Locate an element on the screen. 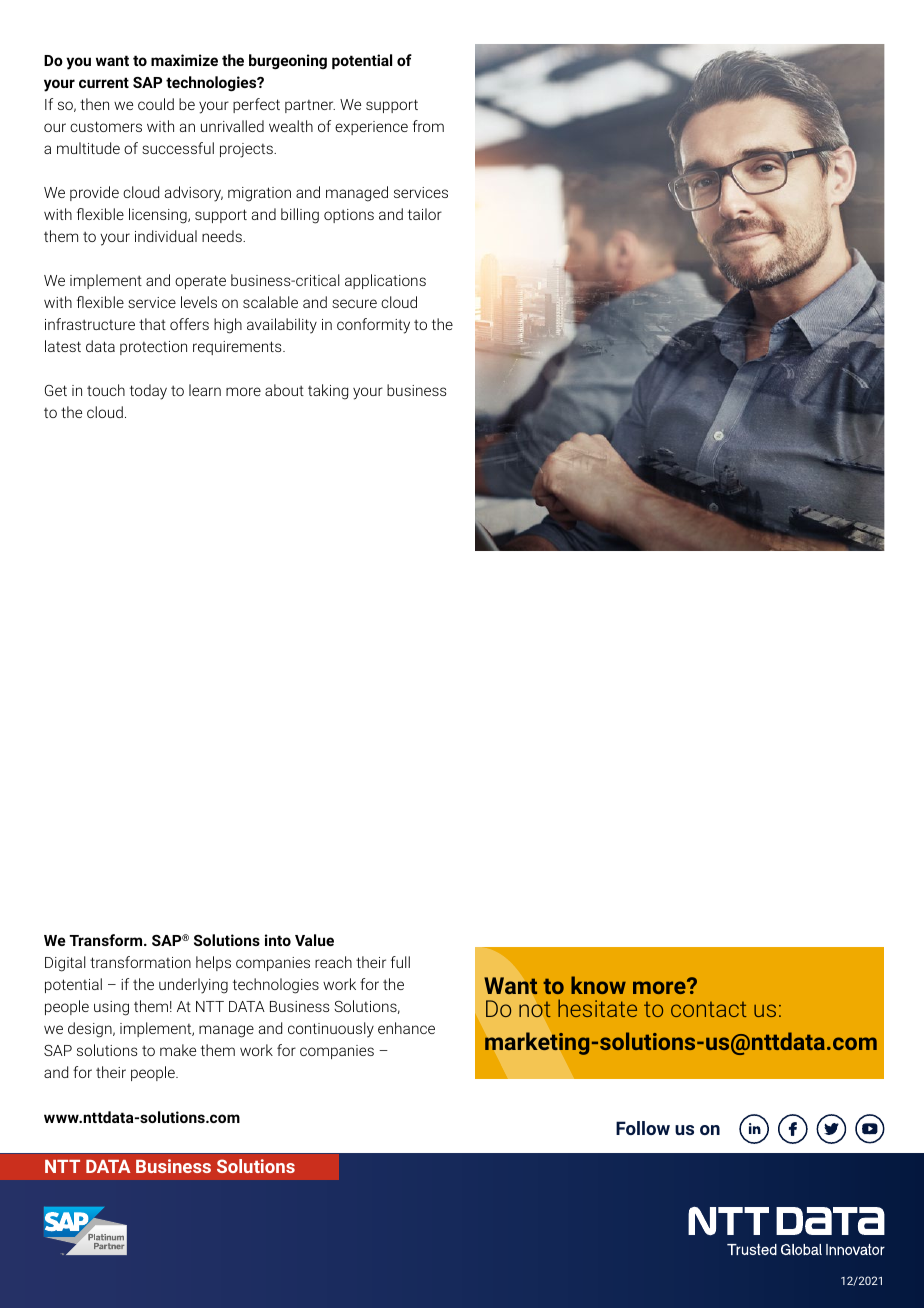  taking is located at coordinates (328, 392).
